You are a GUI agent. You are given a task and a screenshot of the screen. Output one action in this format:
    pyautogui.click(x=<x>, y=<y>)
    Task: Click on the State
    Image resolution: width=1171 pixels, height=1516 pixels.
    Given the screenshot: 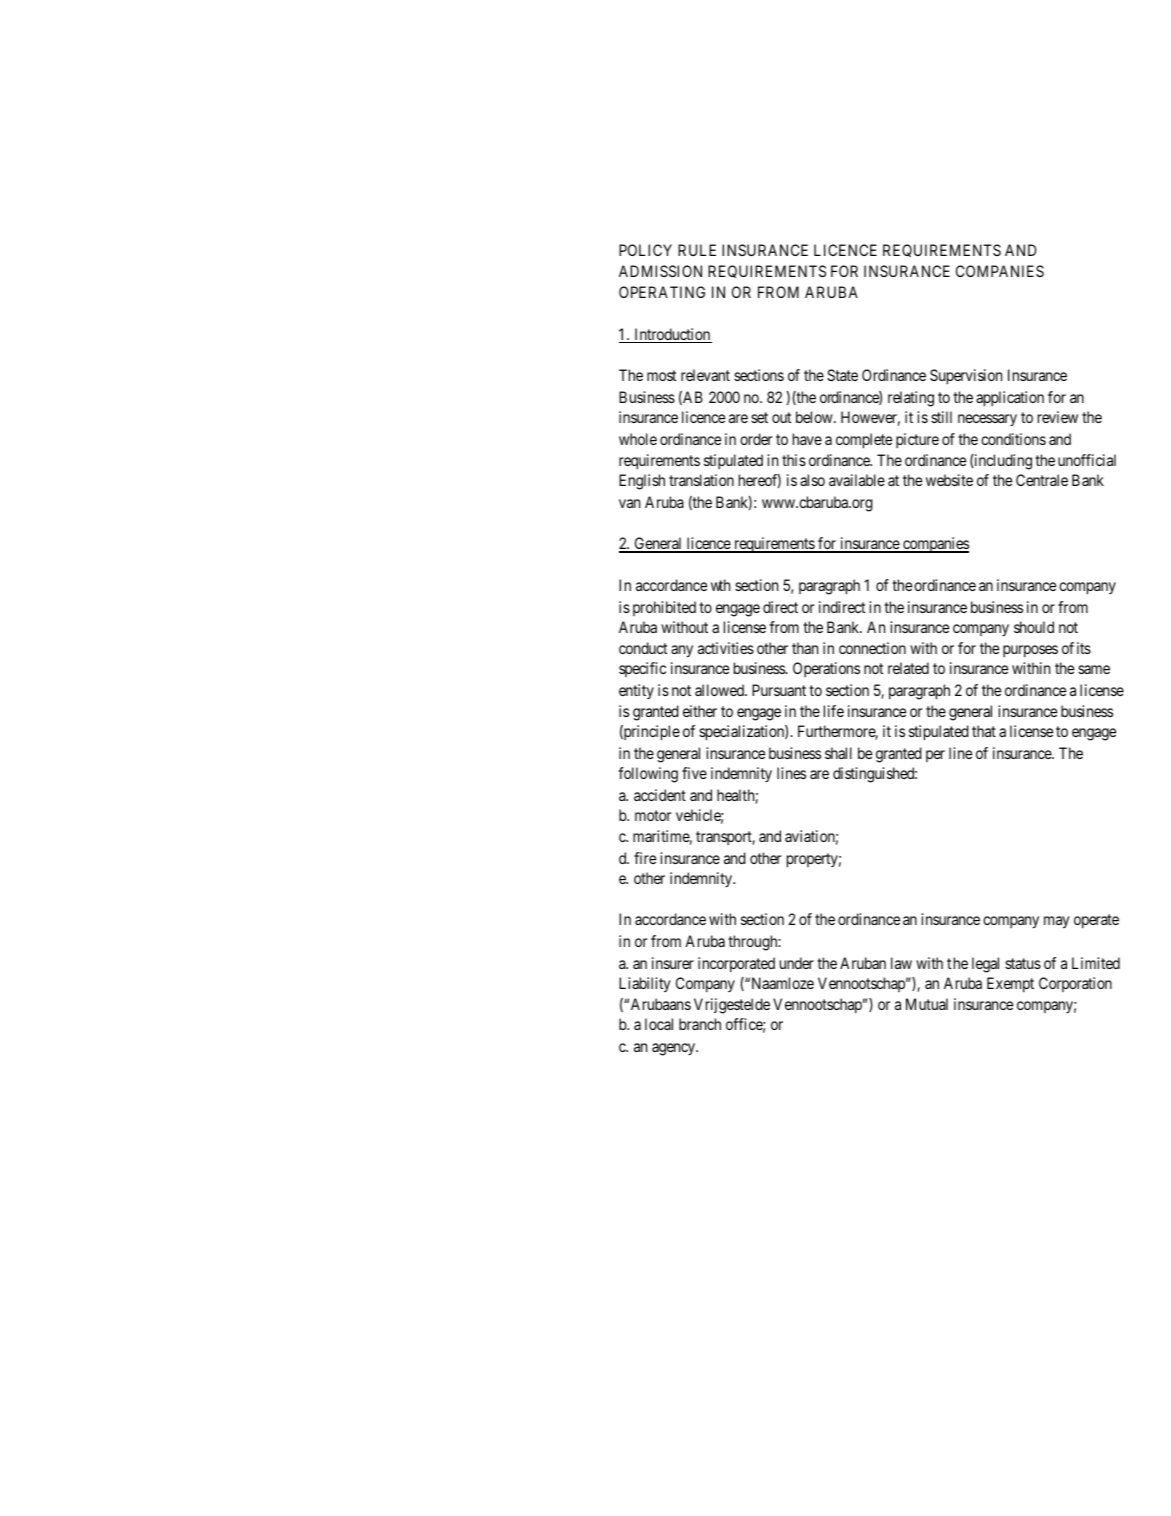 What is the action you would take?
    pyautogui.click(x=842, y=375)
